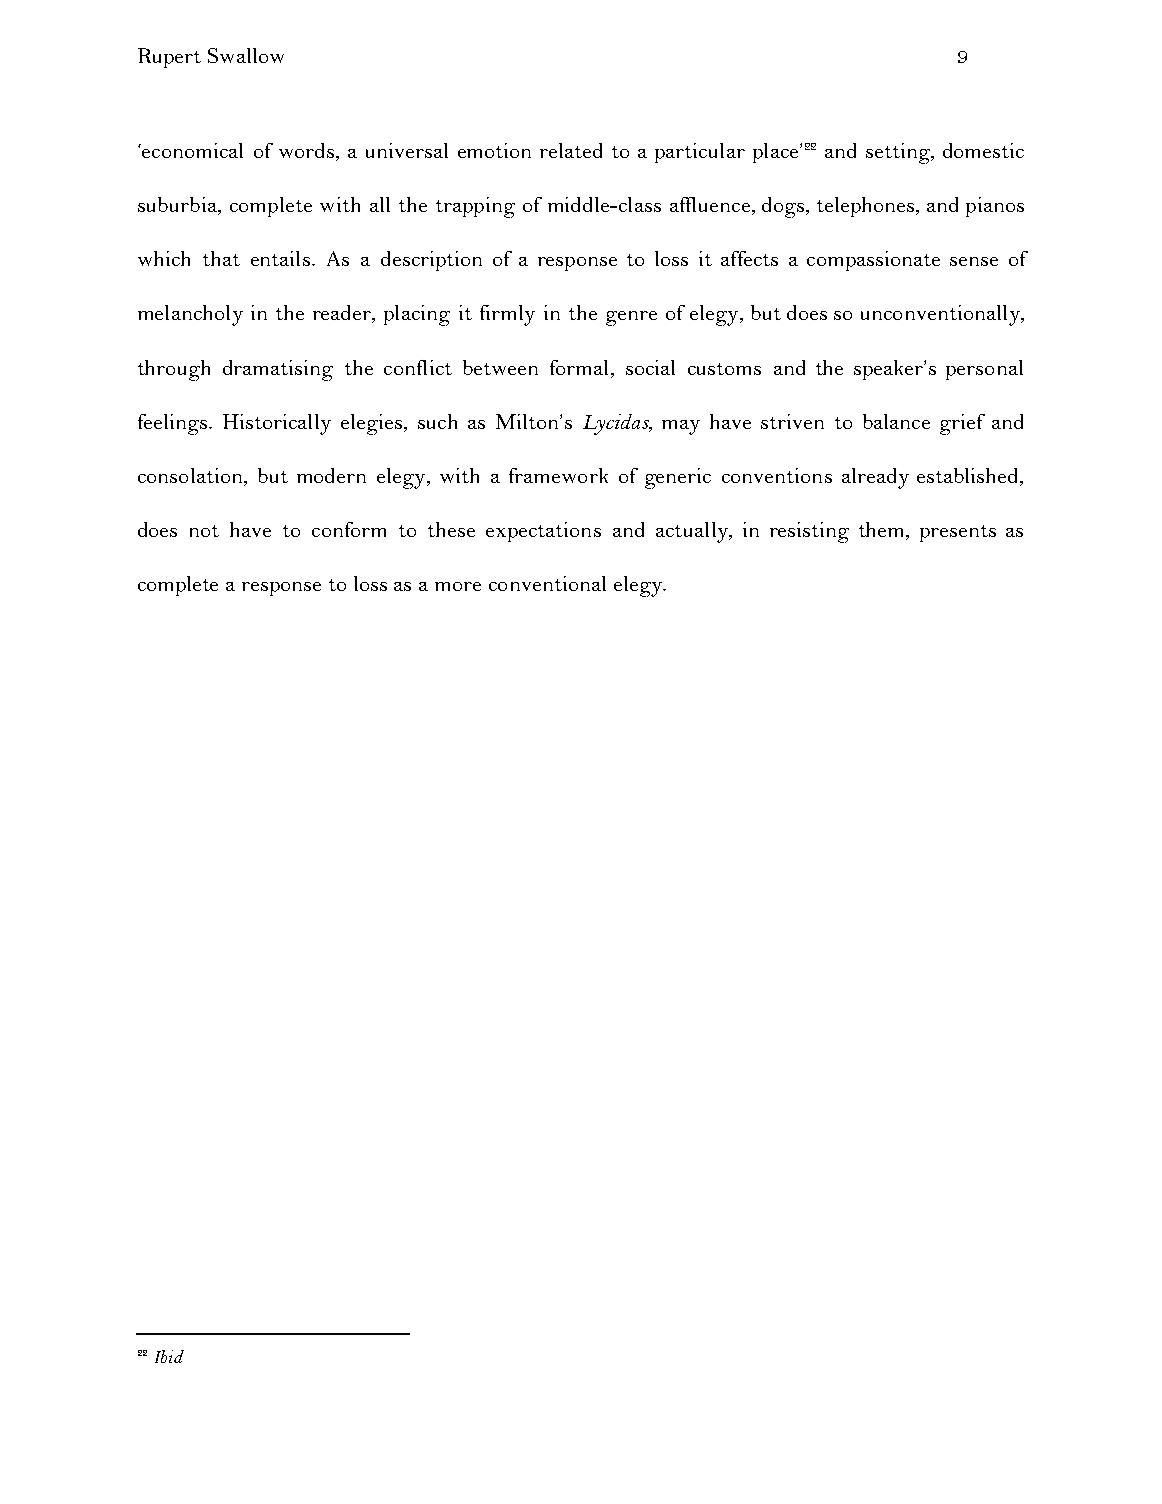 This image has height=1504, width=1162. I want to click on already, so click(875, 478).
